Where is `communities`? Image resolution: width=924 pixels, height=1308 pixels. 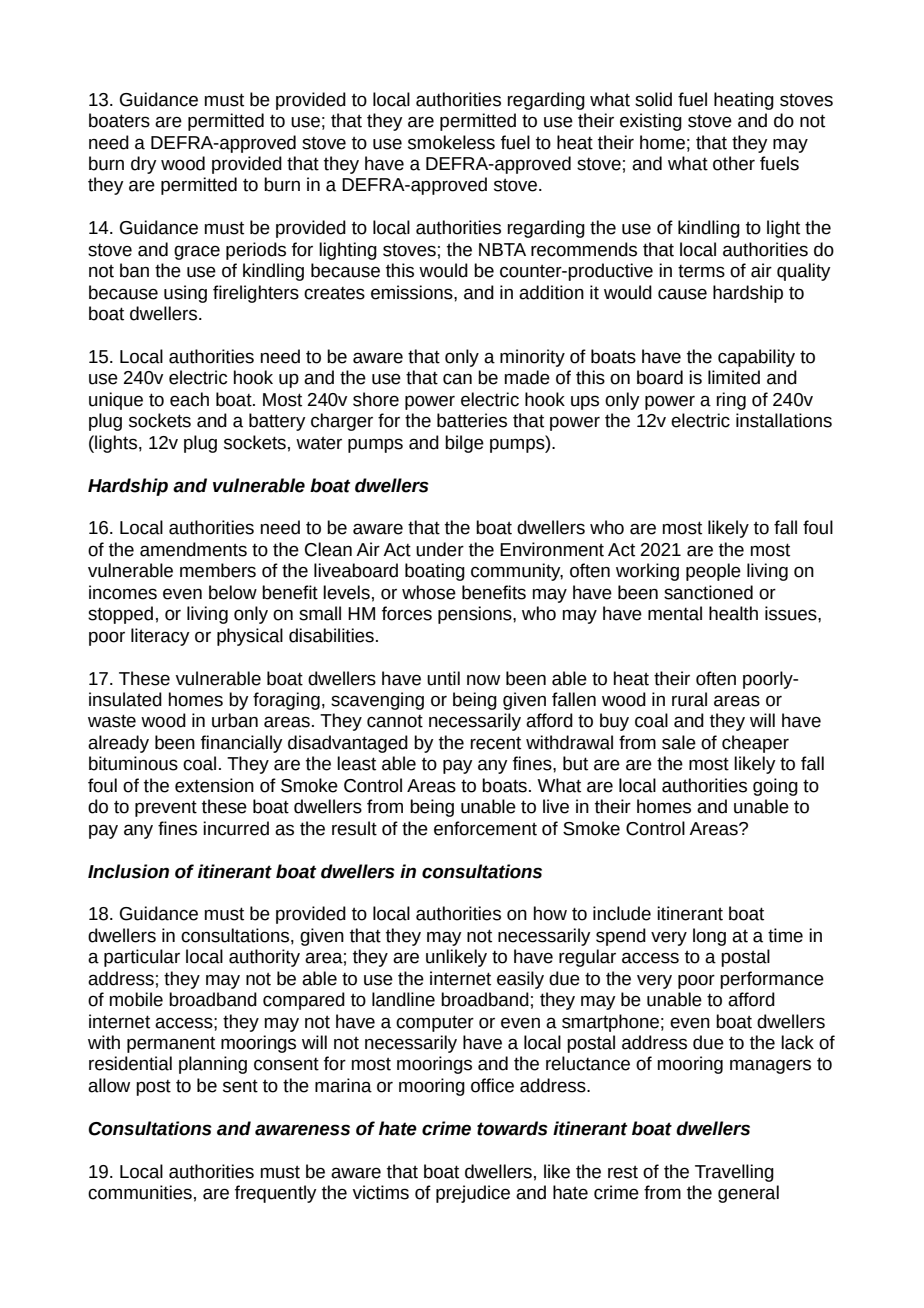
communities is located at coordinates (140, 1192).
